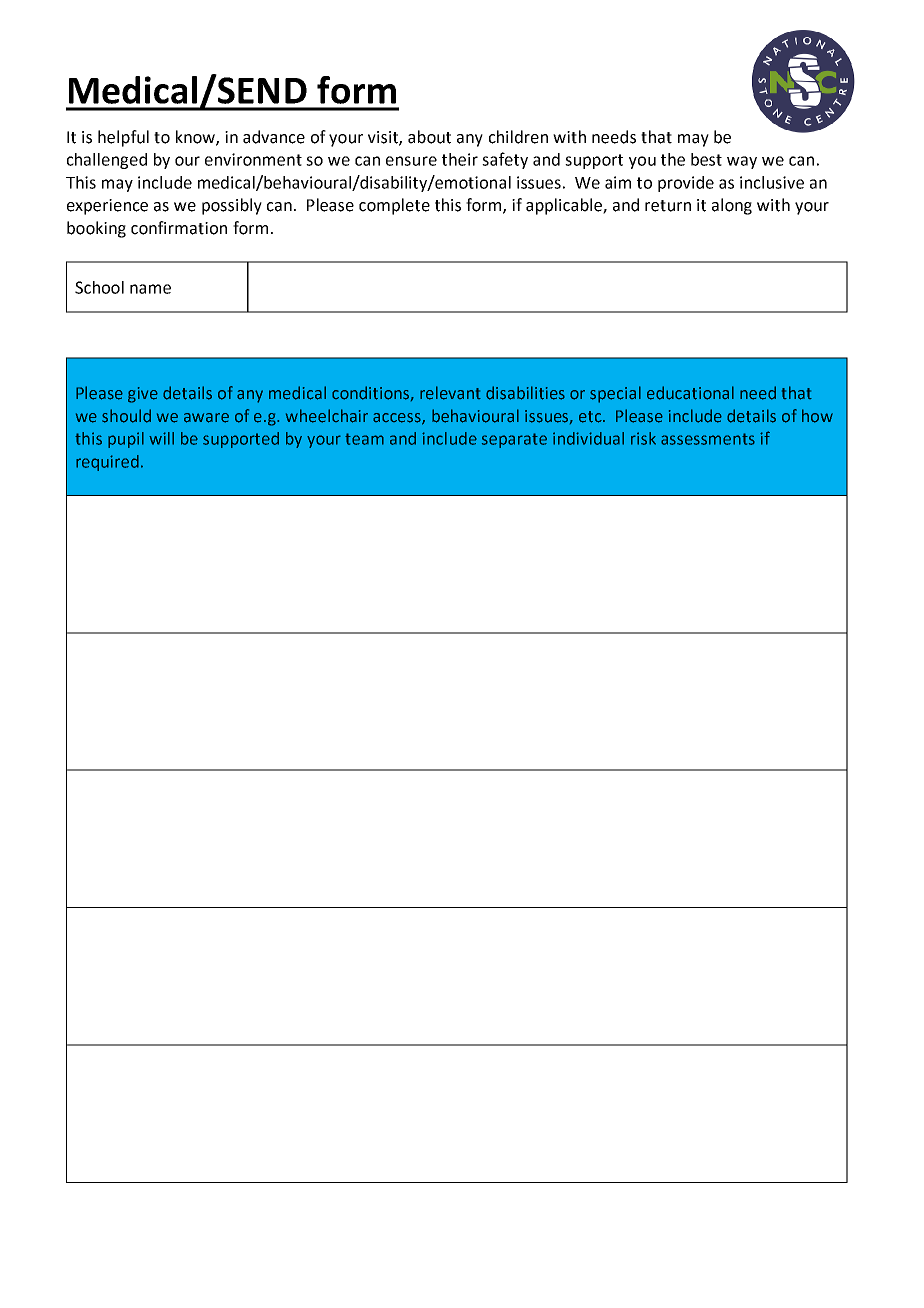 Image resolution: width=924 pixels, height=1308 pixels. I want to click on will, so click(161, 438).
